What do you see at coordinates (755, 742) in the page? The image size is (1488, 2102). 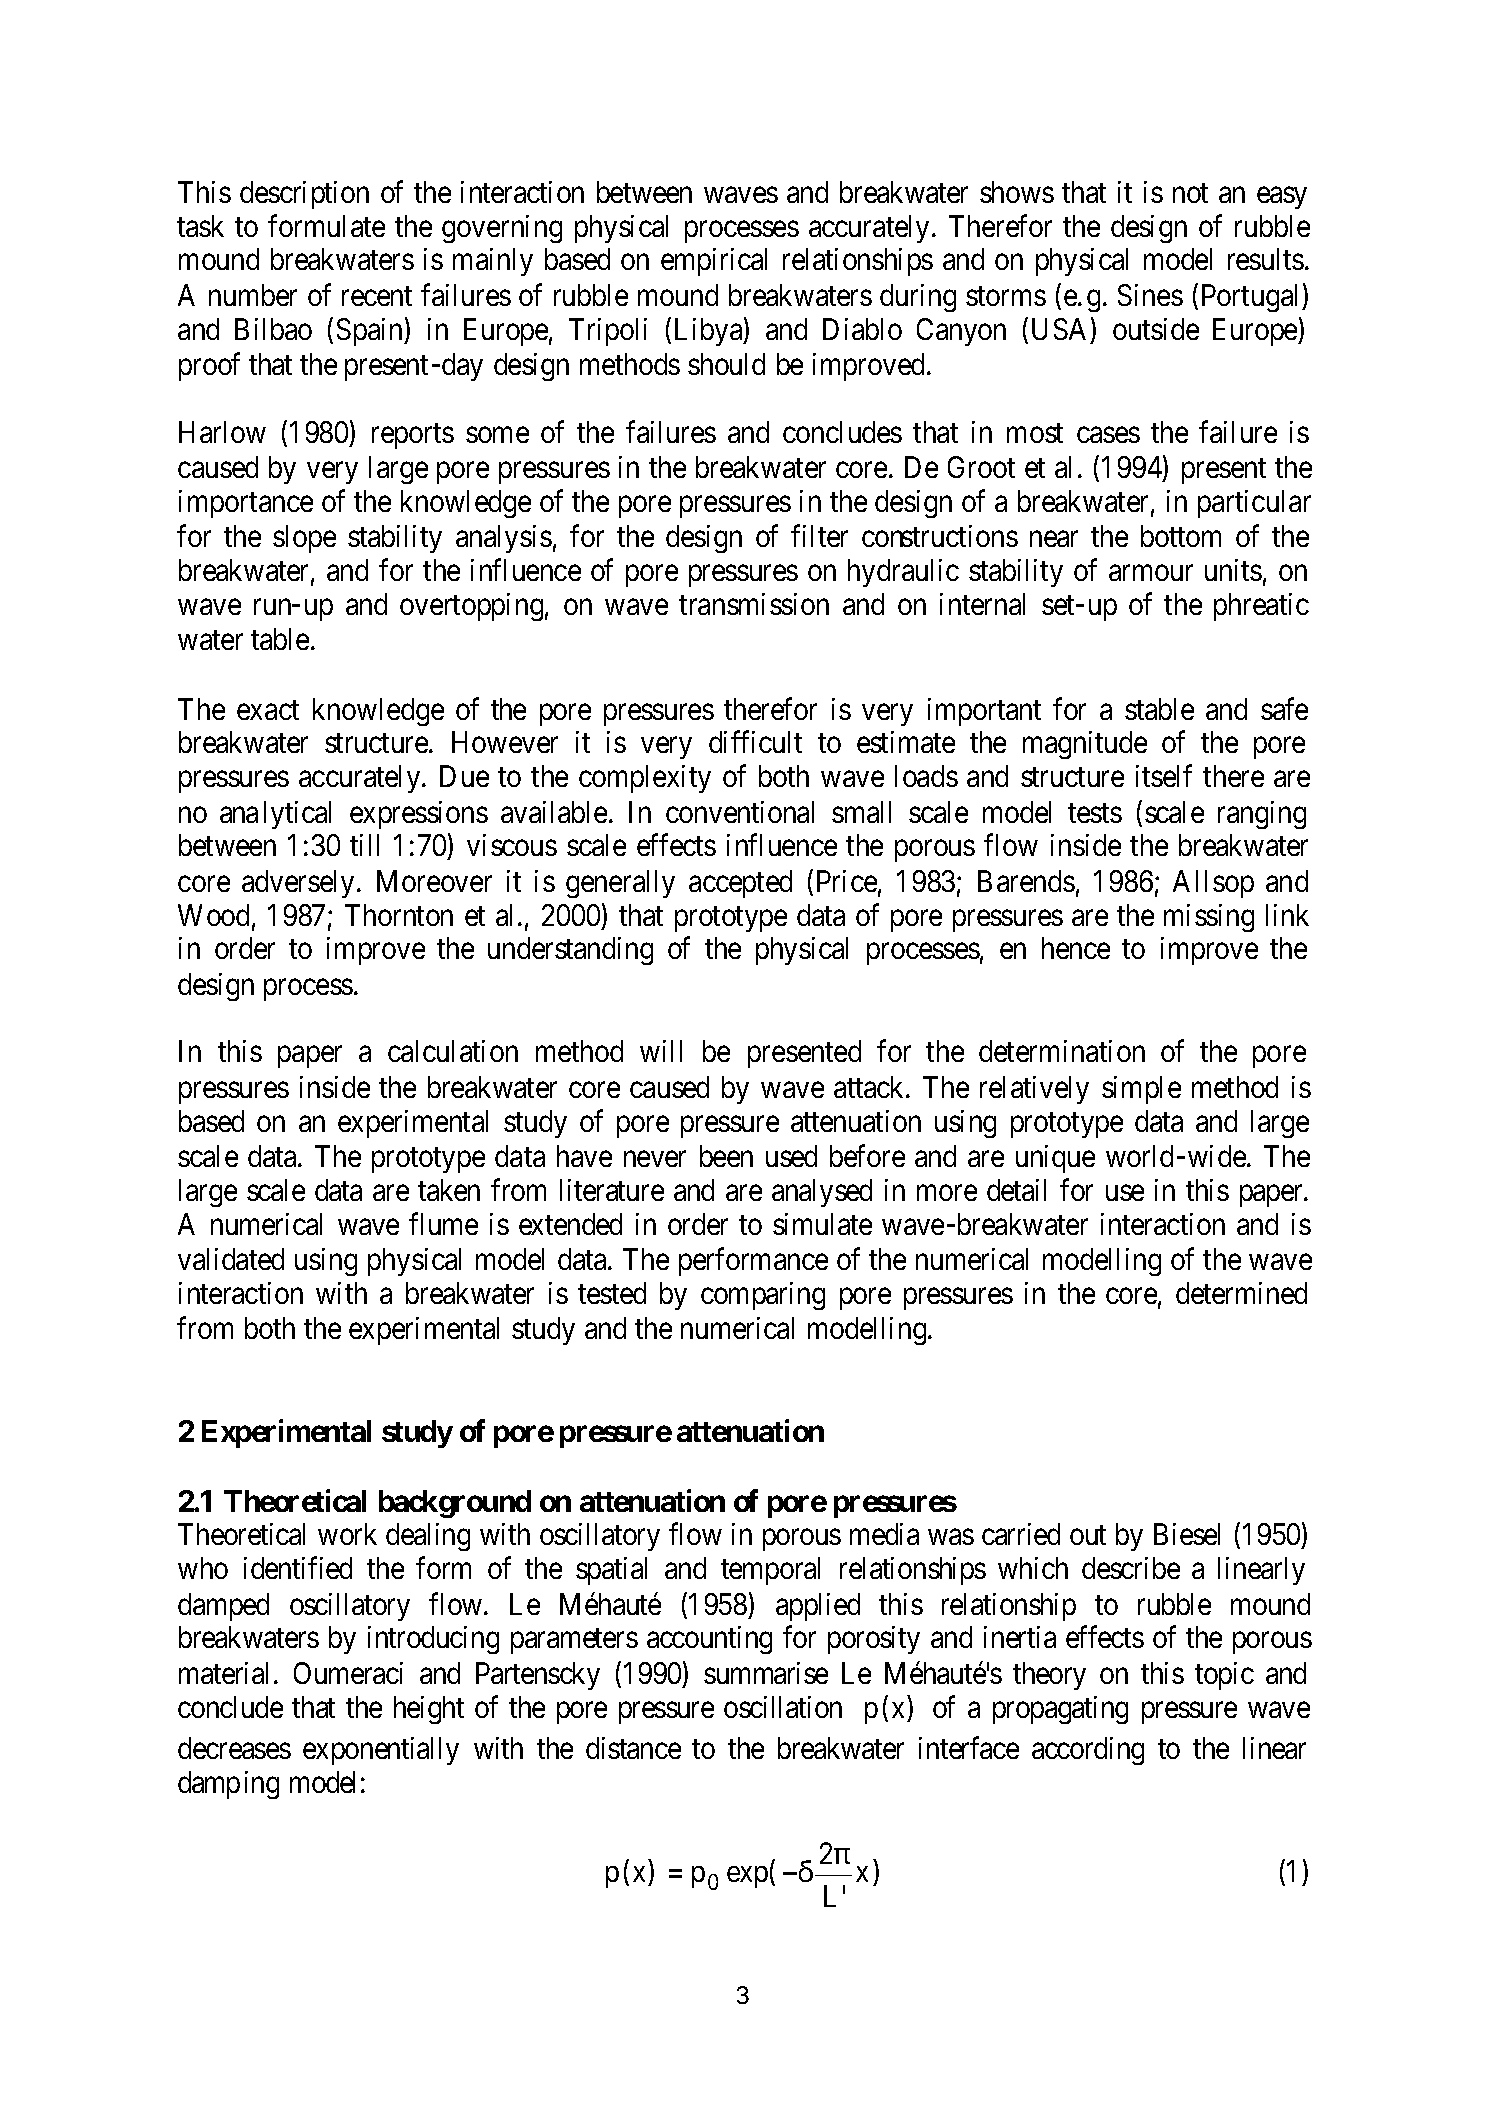 I see `difficult` at bounding box center [755, 742].
